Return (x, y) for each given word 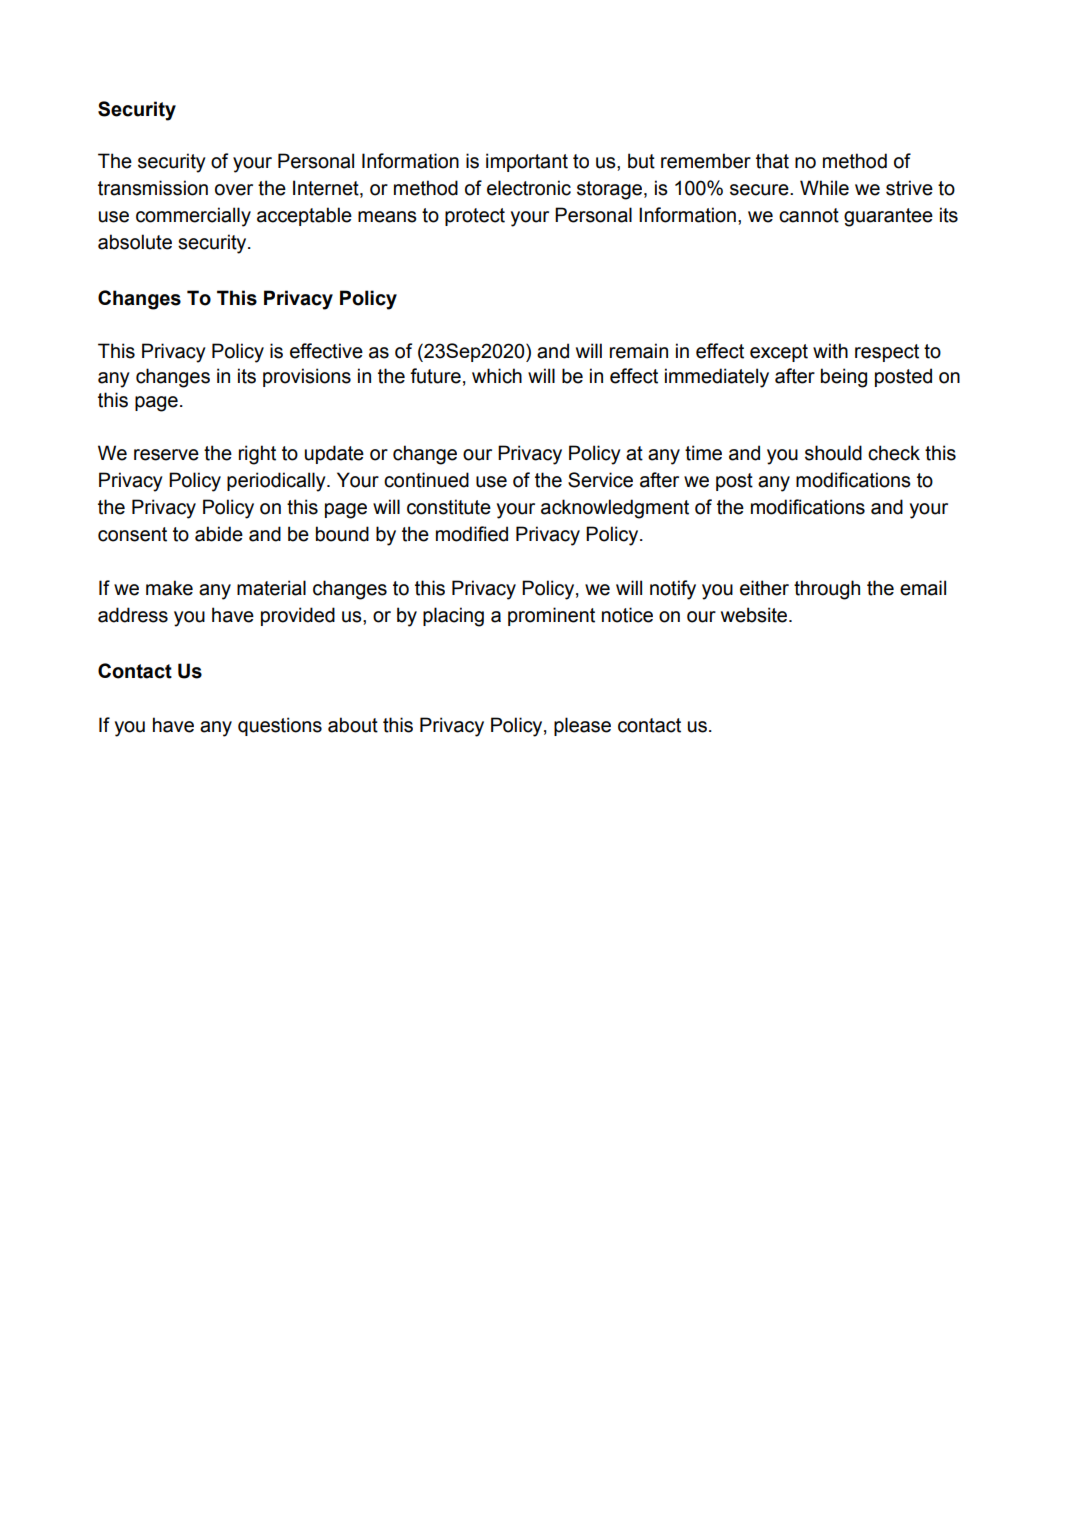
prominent (551, 616)
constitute (449, 507)
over (234, 190)
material (271, 588)
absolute (135, 242)
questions (280, 726)
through (827, 590)
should (833, 453)
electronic (529, 188)
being (844, 378)
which (497, 376)
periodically (277, 482)
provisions (307, 377)
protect (475, 217)
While (824, 188)
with (830, 351)
